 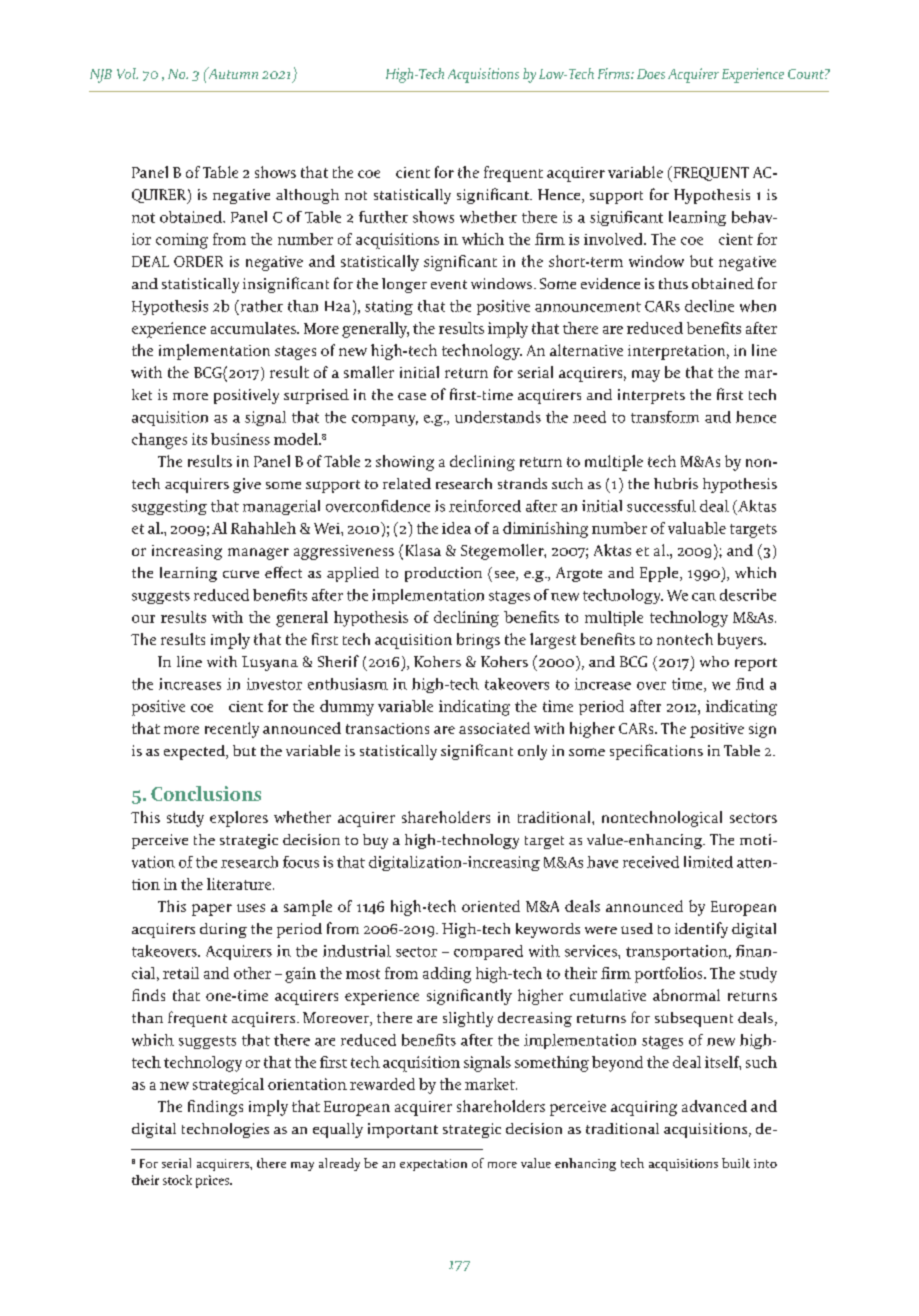 I want to click on who, so click(x=714, y=661).
